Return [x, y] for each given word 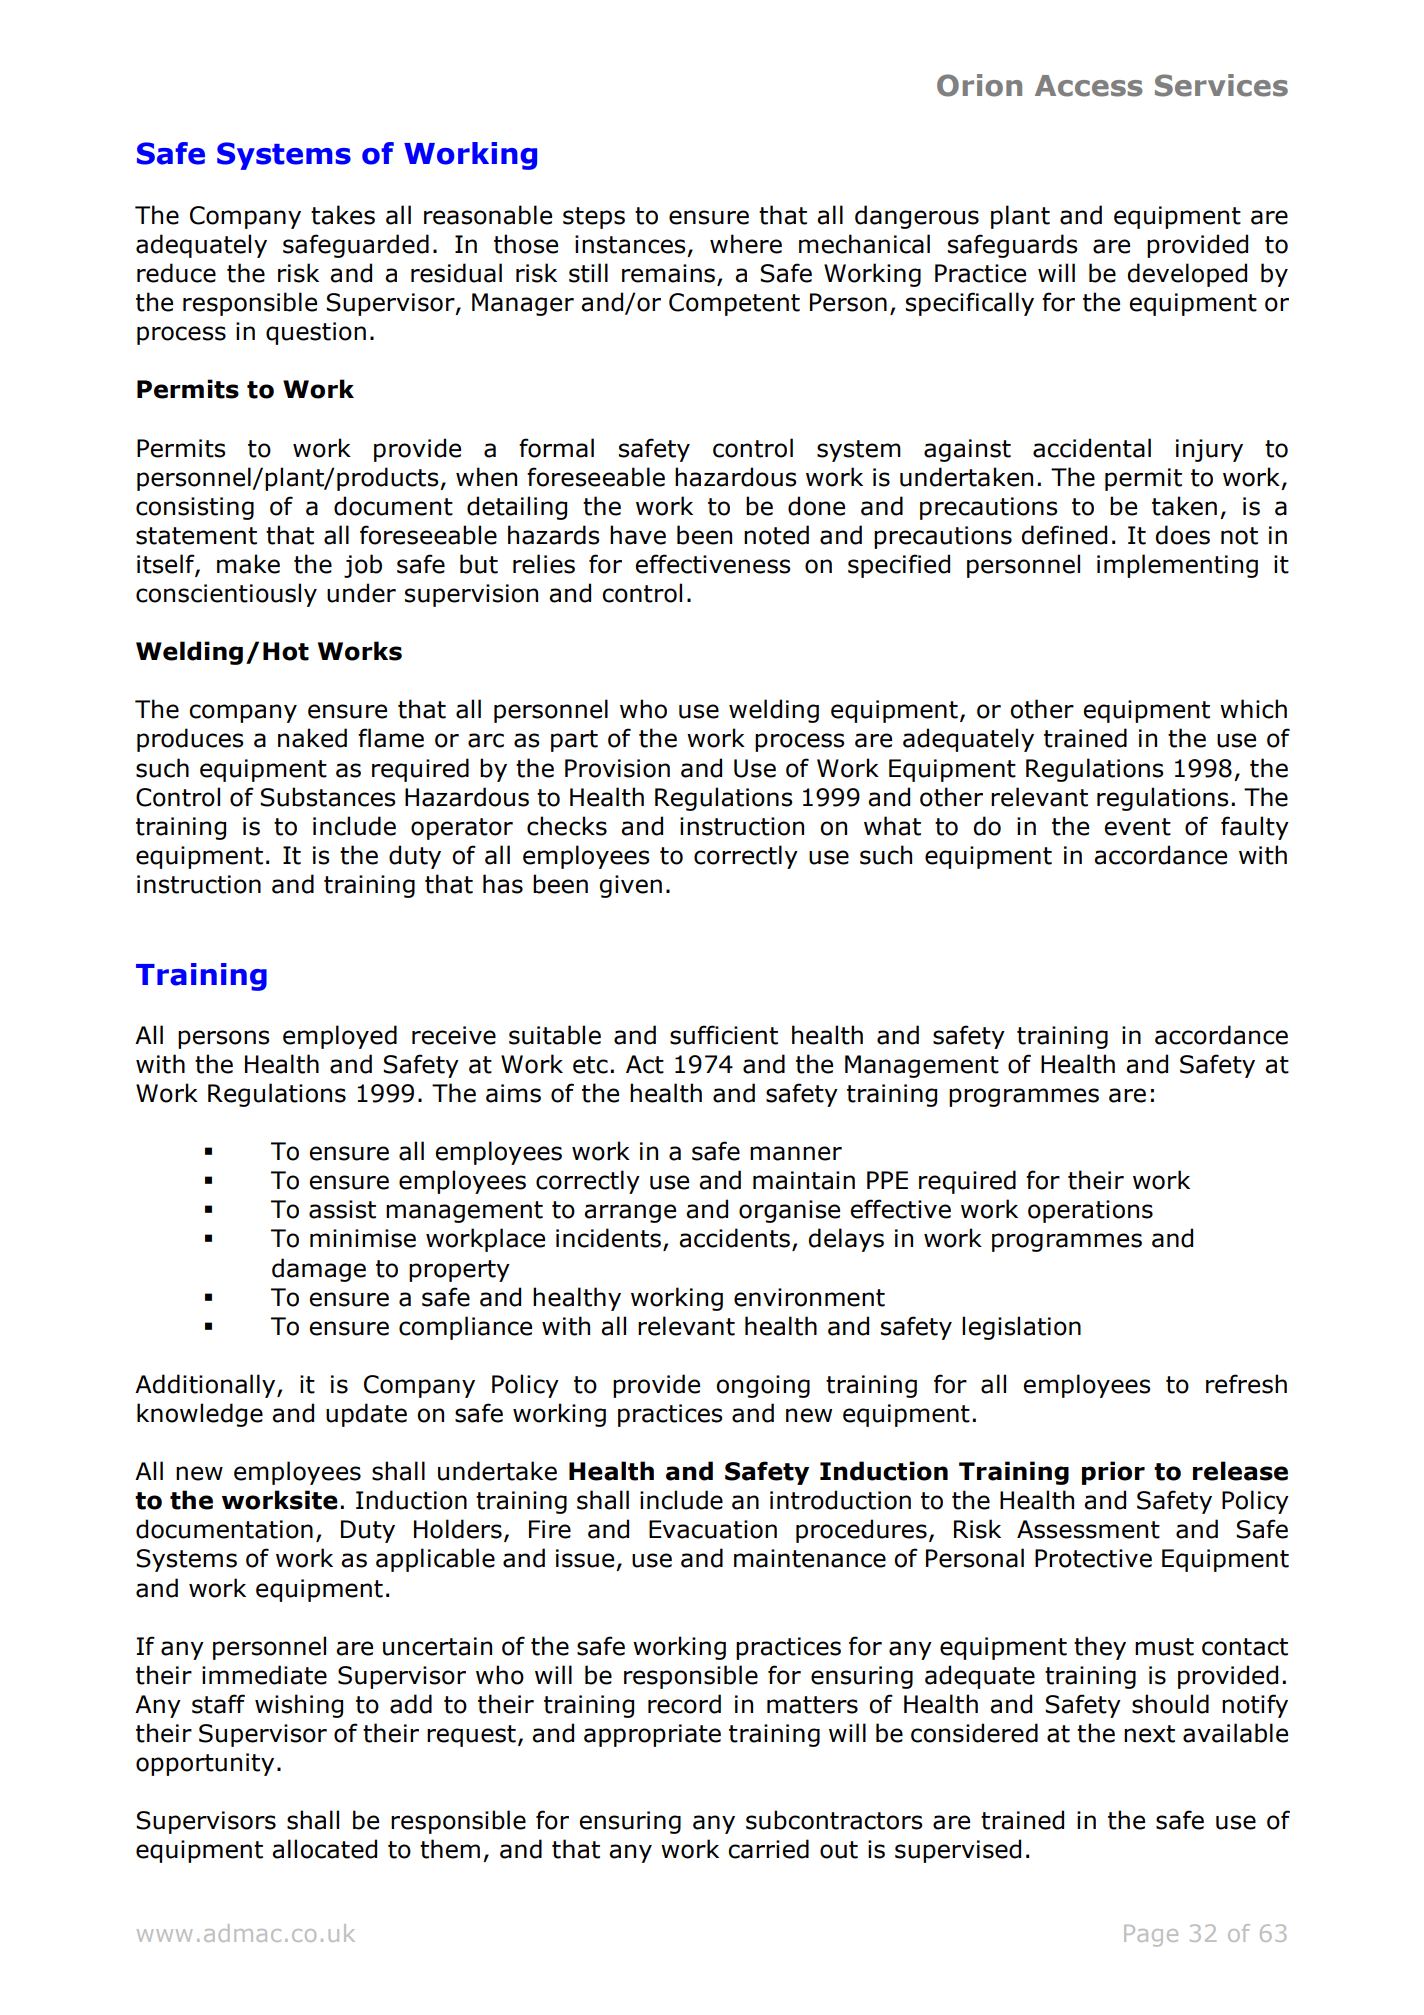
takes [343, 215]
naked [312, 738]
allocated [324, 1849]
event [1137, 827]
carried [768, 1849]
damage [319, 1270]
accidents [734, 1238]
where [746, 244]
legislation [1021, 1328]
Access [1089, 86]
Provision [617, 768]
